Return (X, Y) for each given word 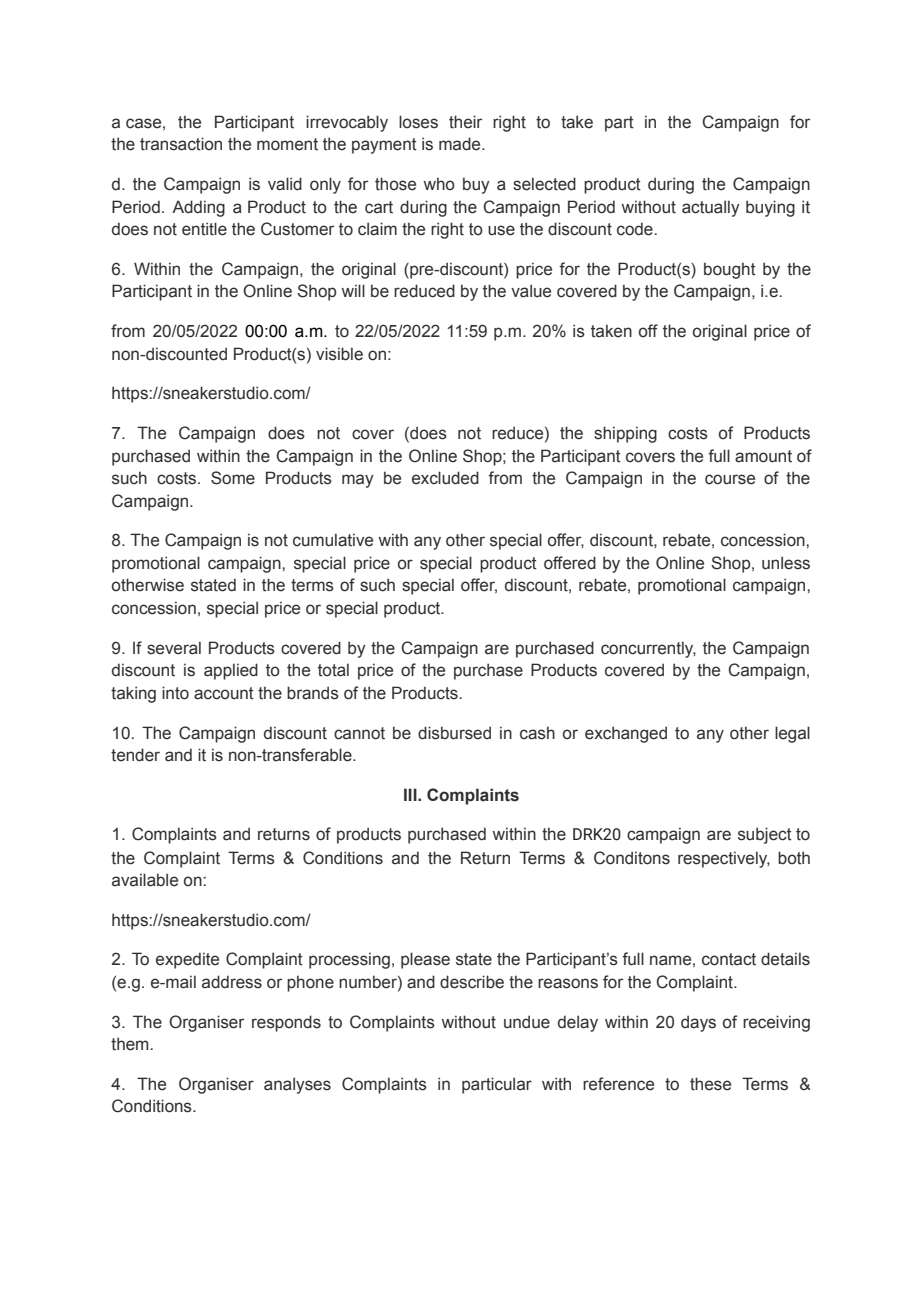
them (129, 1044)
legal (792, 734)
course (730, 479)
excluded (445, 478)
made (461, 144)
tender (135, 755)
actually (711, 208)
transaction (181, 144)
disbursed (454, 733)
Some (233, 478)
